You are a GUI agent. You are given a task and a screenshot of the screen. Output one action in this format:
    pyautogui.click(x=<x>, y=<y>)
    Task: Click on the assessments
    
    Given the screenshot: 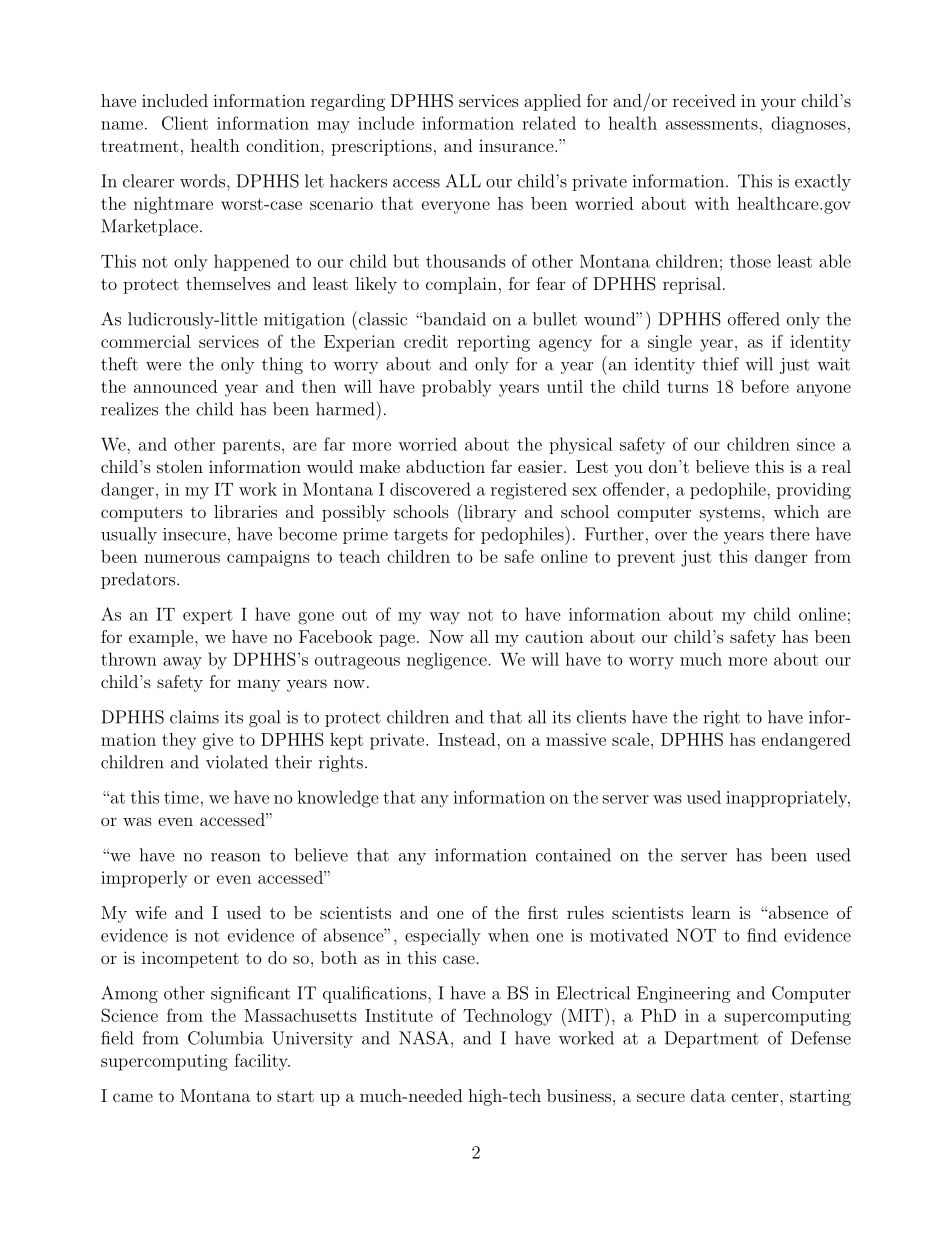 What is the action you would take?
    pyautogui.click(x=713, y=124)
